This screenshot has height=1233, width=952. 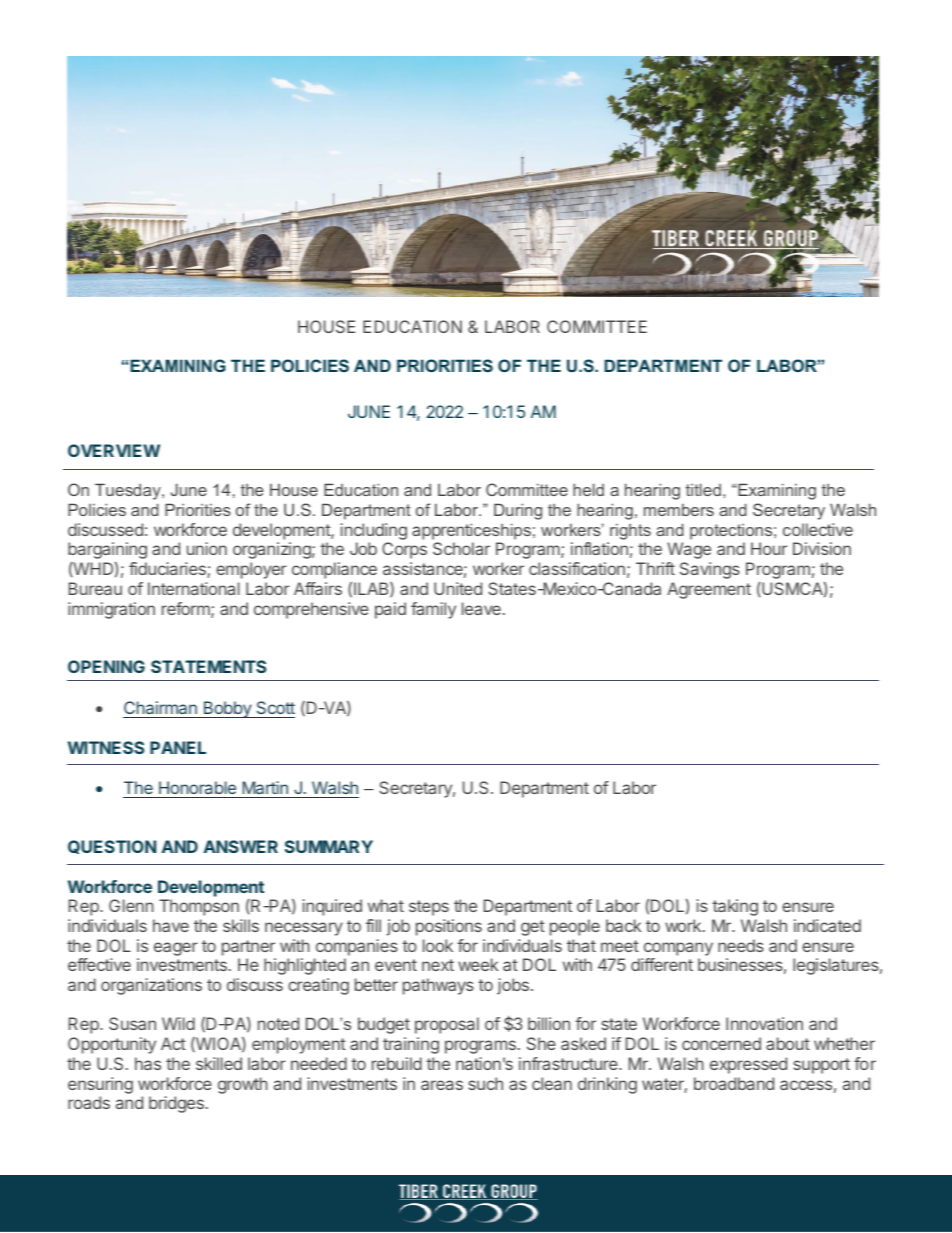 What do you see at coordinates (433, 610) in the screenshot?
I see `family` at bounding box center [433, 610].
